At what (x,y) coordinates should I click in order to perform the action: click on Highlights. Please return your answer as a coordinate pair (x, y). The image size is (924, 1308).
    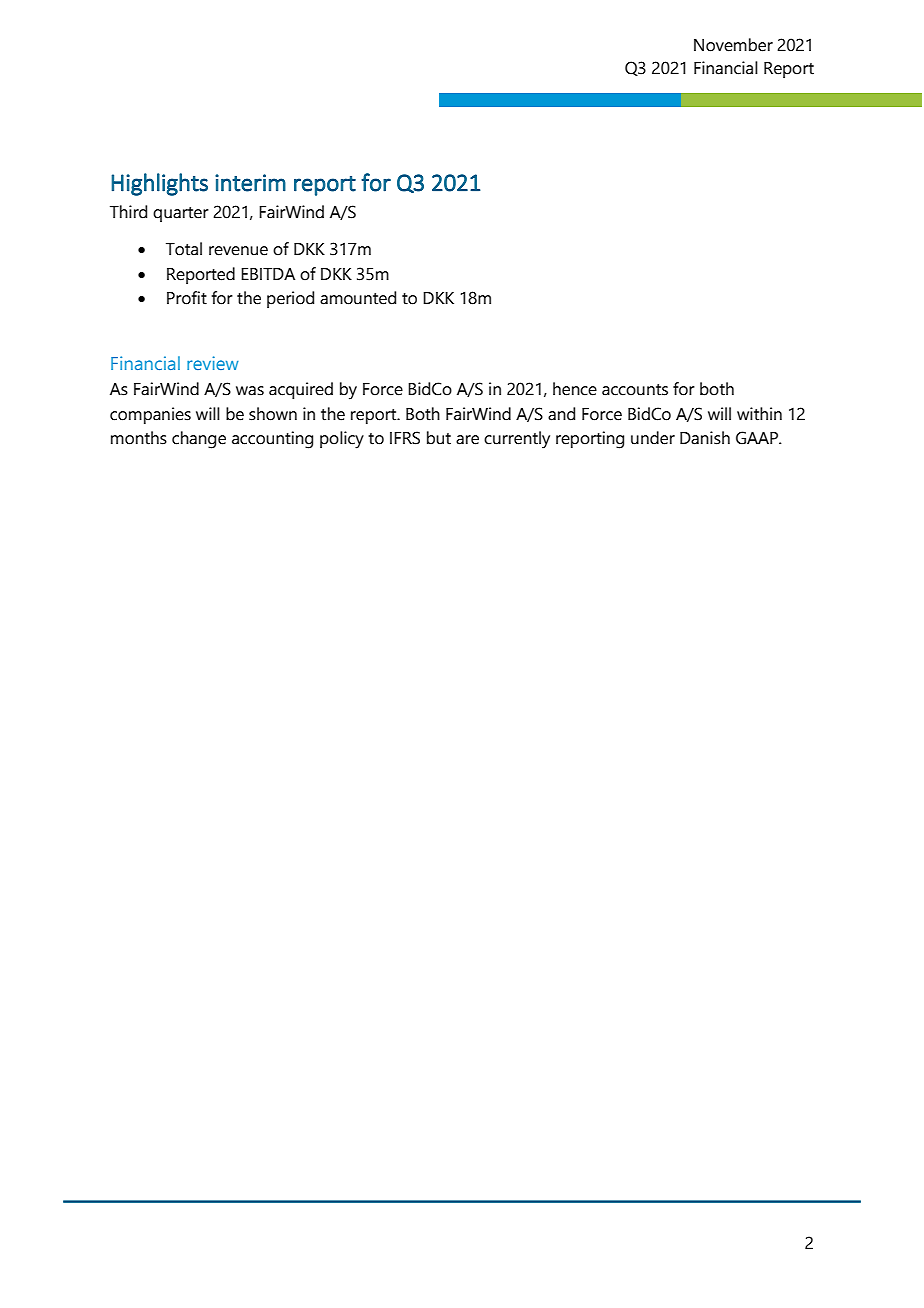
    Looking at the image, I should click on (159, 184).
